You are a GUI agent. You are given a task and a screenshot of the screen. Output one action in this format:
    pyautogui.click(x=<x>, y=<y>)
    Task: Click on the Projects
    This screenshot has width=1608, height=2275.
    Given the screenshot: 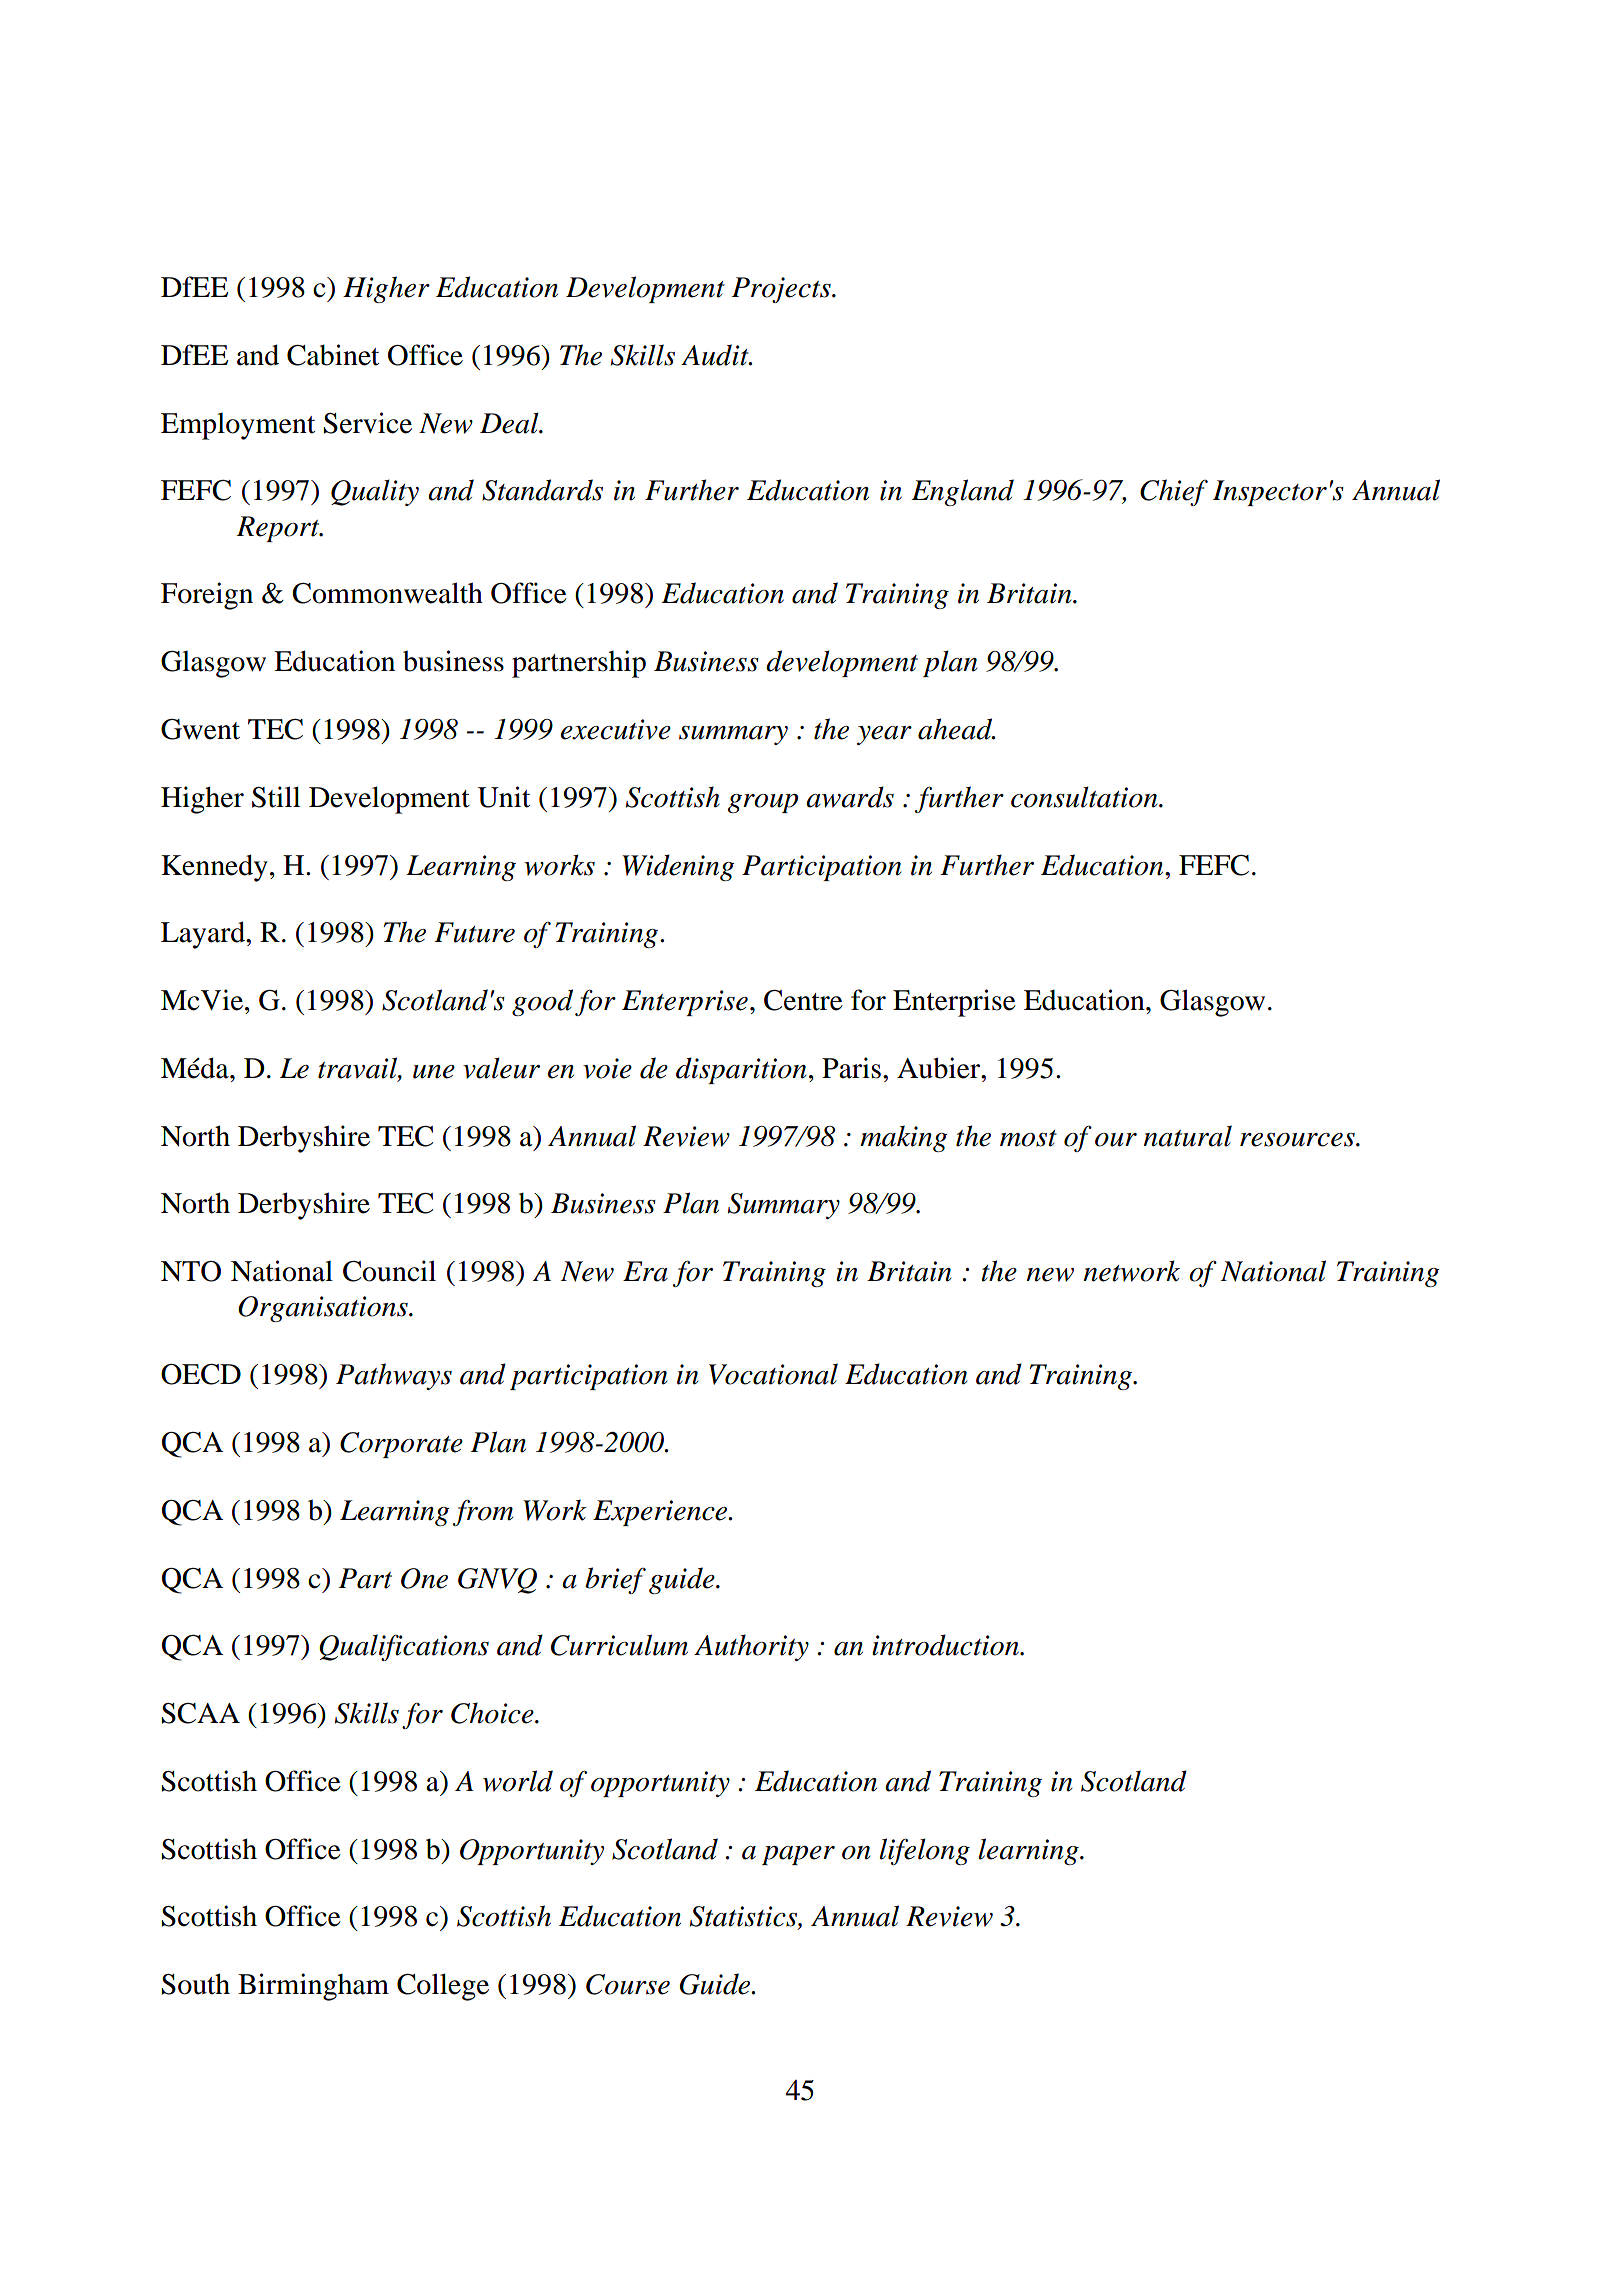 What is the action you would take?
    pyautogui.click(x=782, y=290)
